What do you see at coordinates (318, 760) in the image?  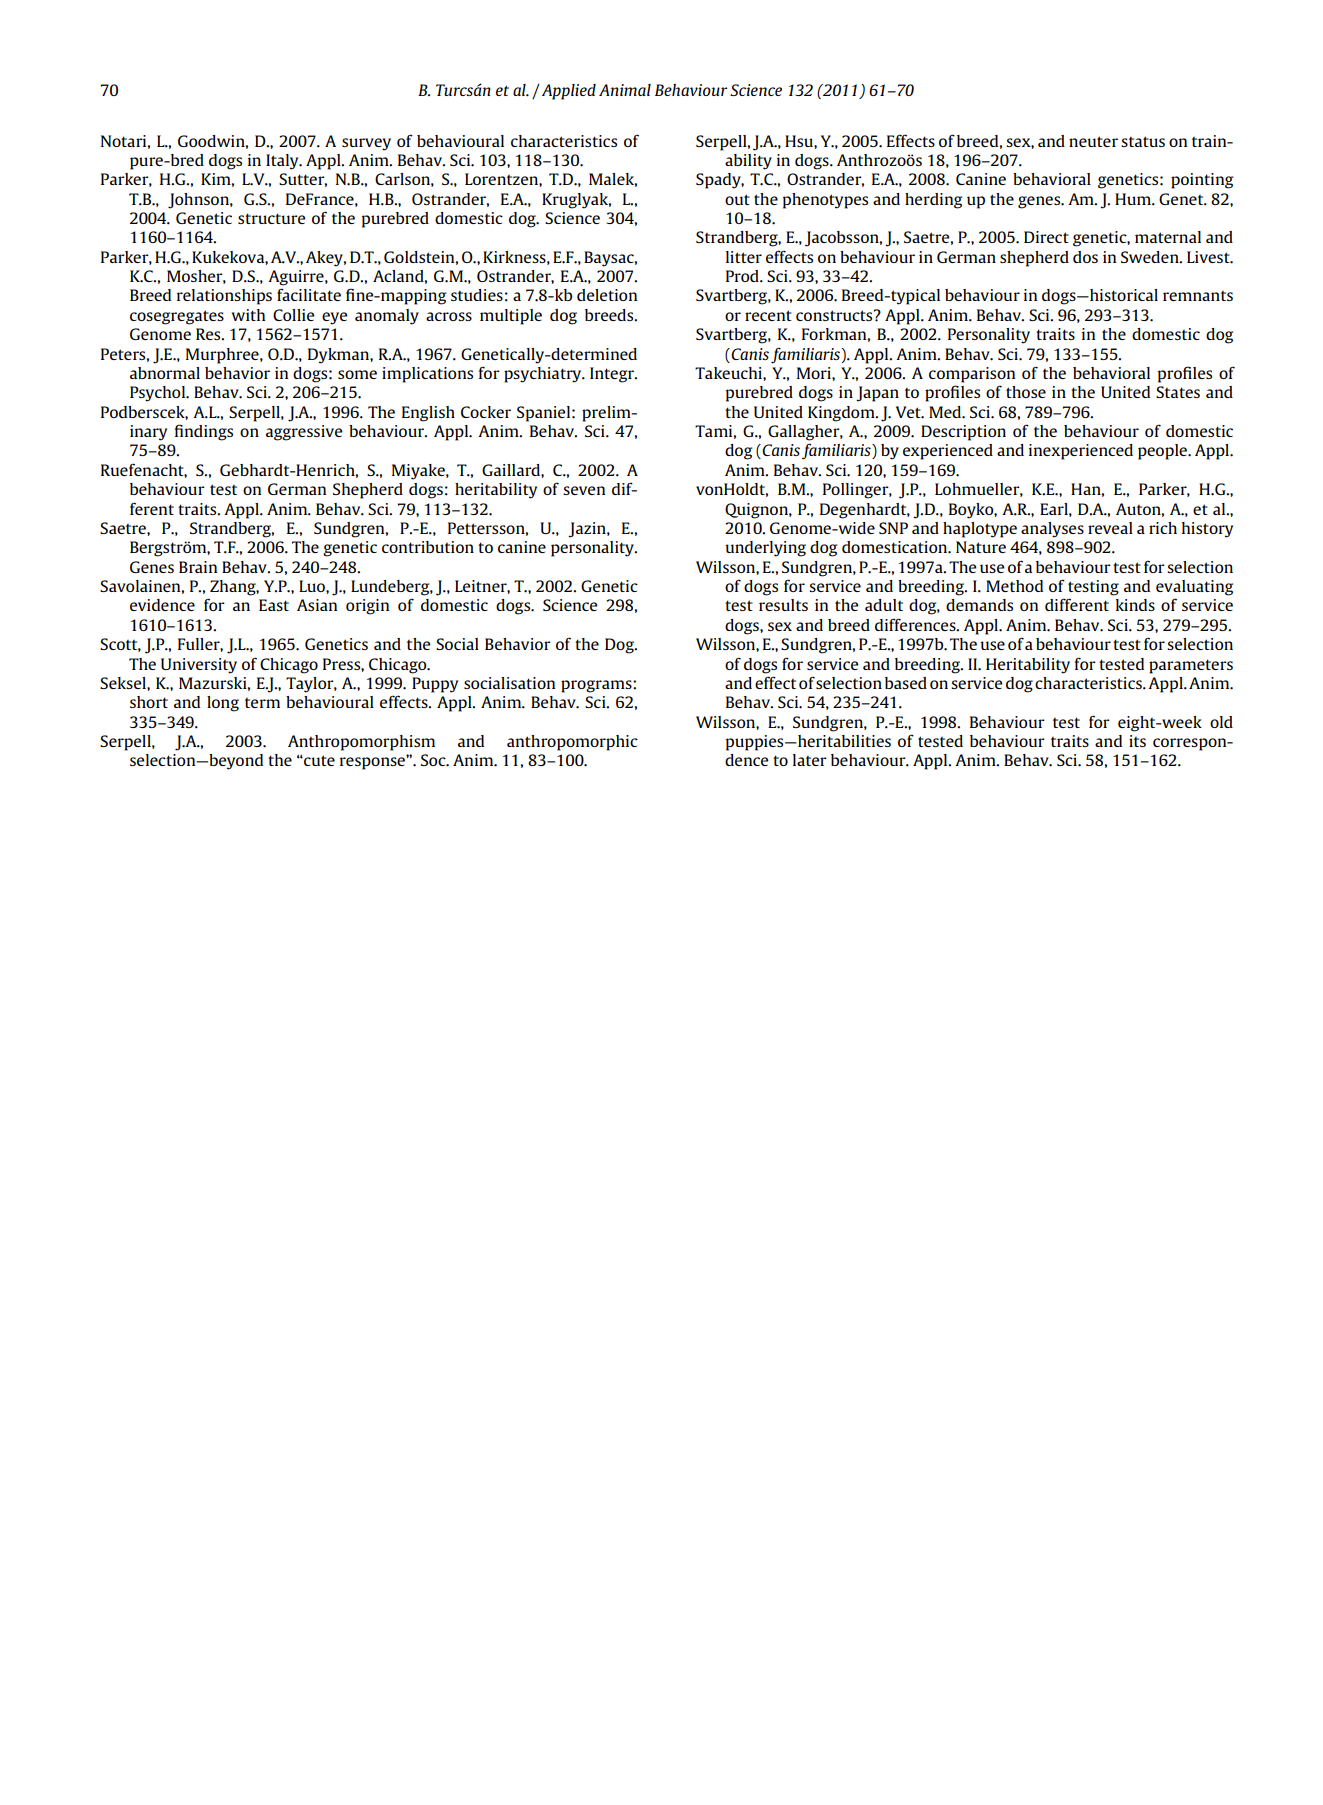 I see `cute` at bounding box center [318, 760].
